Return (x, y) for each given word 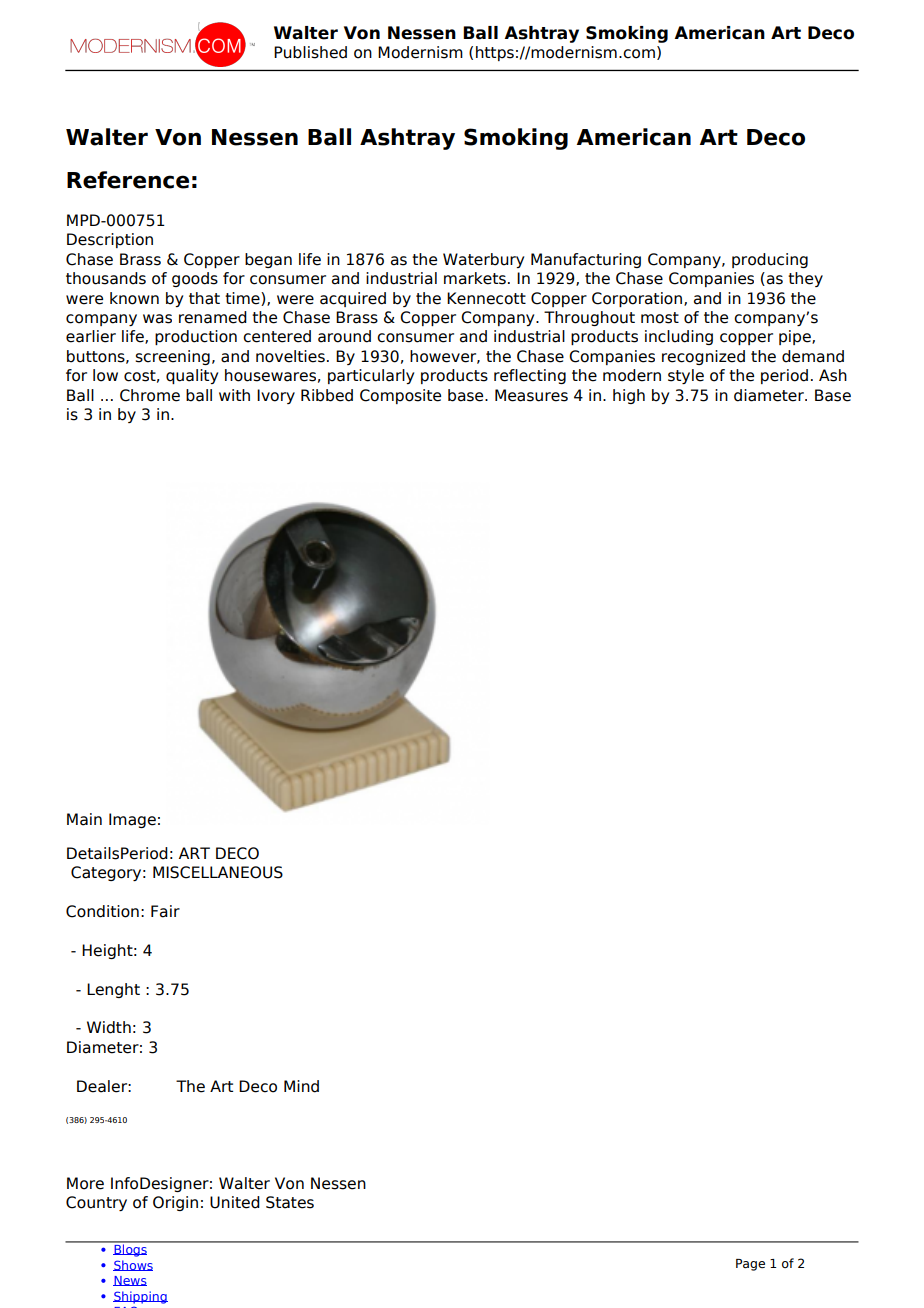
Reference (128, 180)
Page (750, 1265)
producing (770, 260)
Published (310, 52)
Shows (133, 1265)
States (290, 1202)
